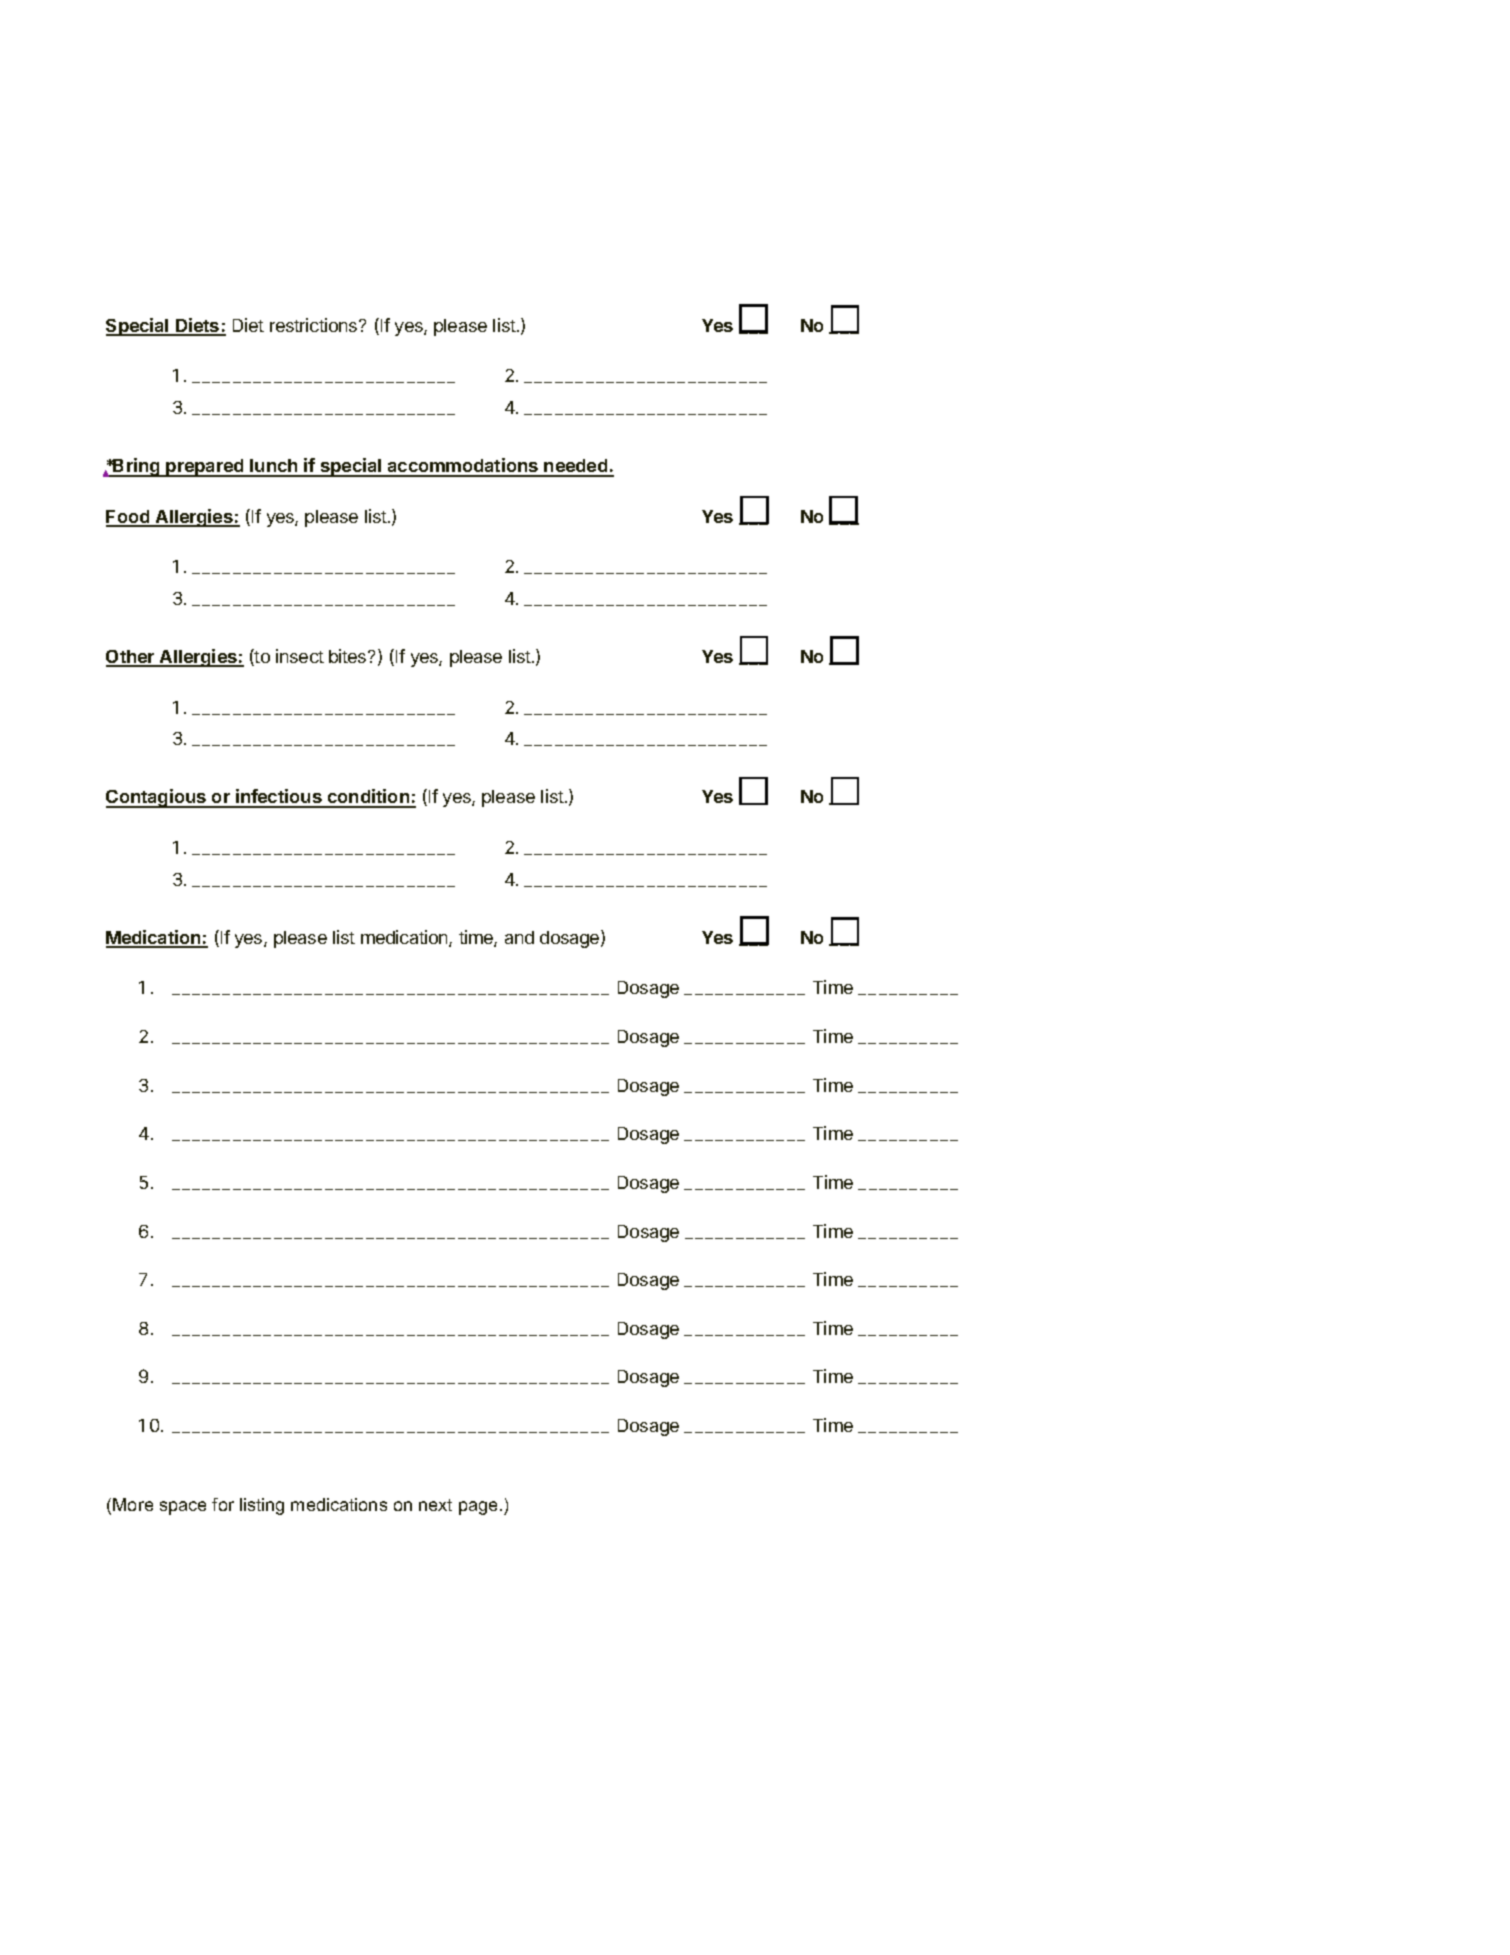 The width and height of the screenshot is (1510, 1955). I want to click on restrictions, so click(315, 325).
